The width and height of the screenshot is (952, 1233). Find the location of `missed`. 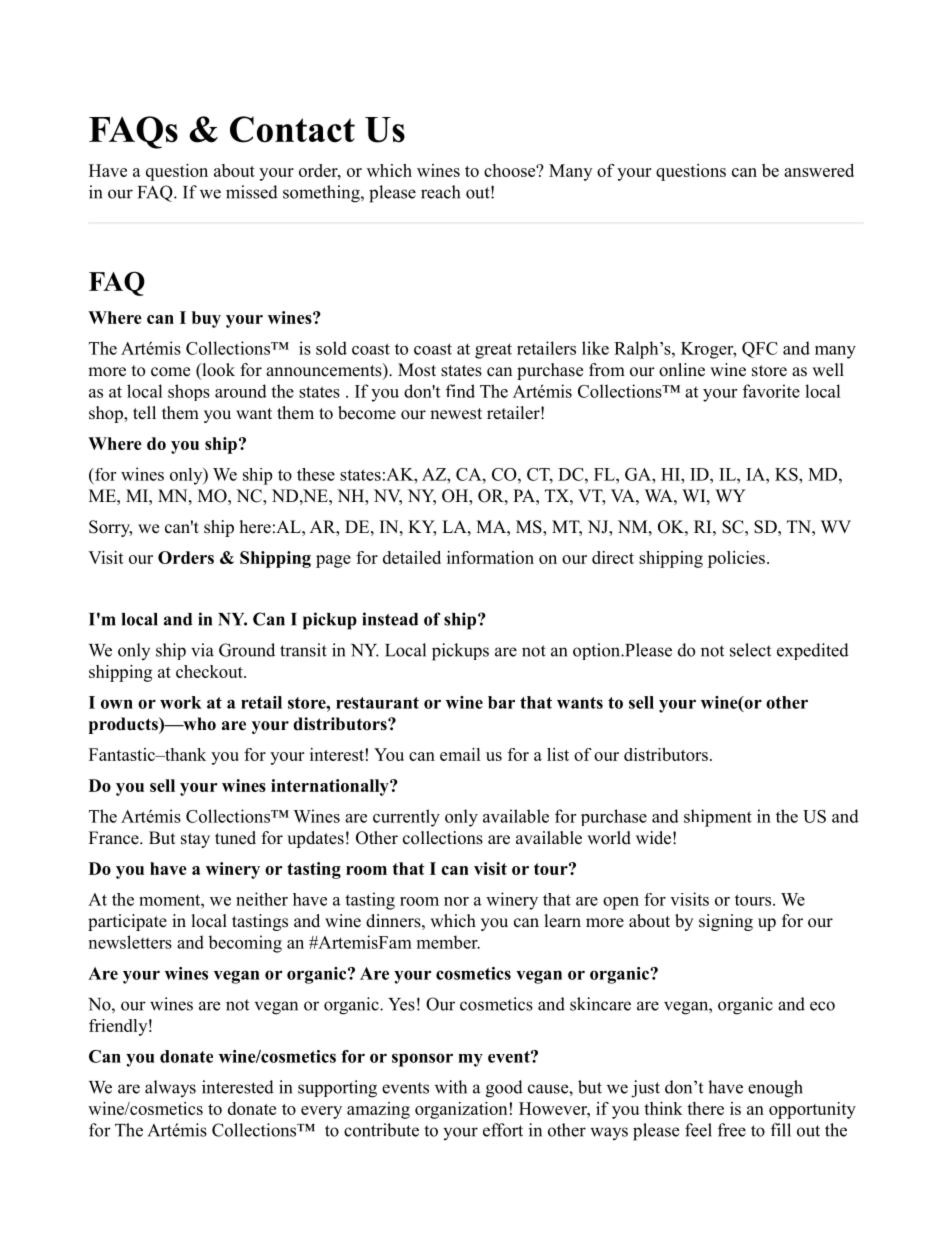

missed is located at coordinates (252, 192).
